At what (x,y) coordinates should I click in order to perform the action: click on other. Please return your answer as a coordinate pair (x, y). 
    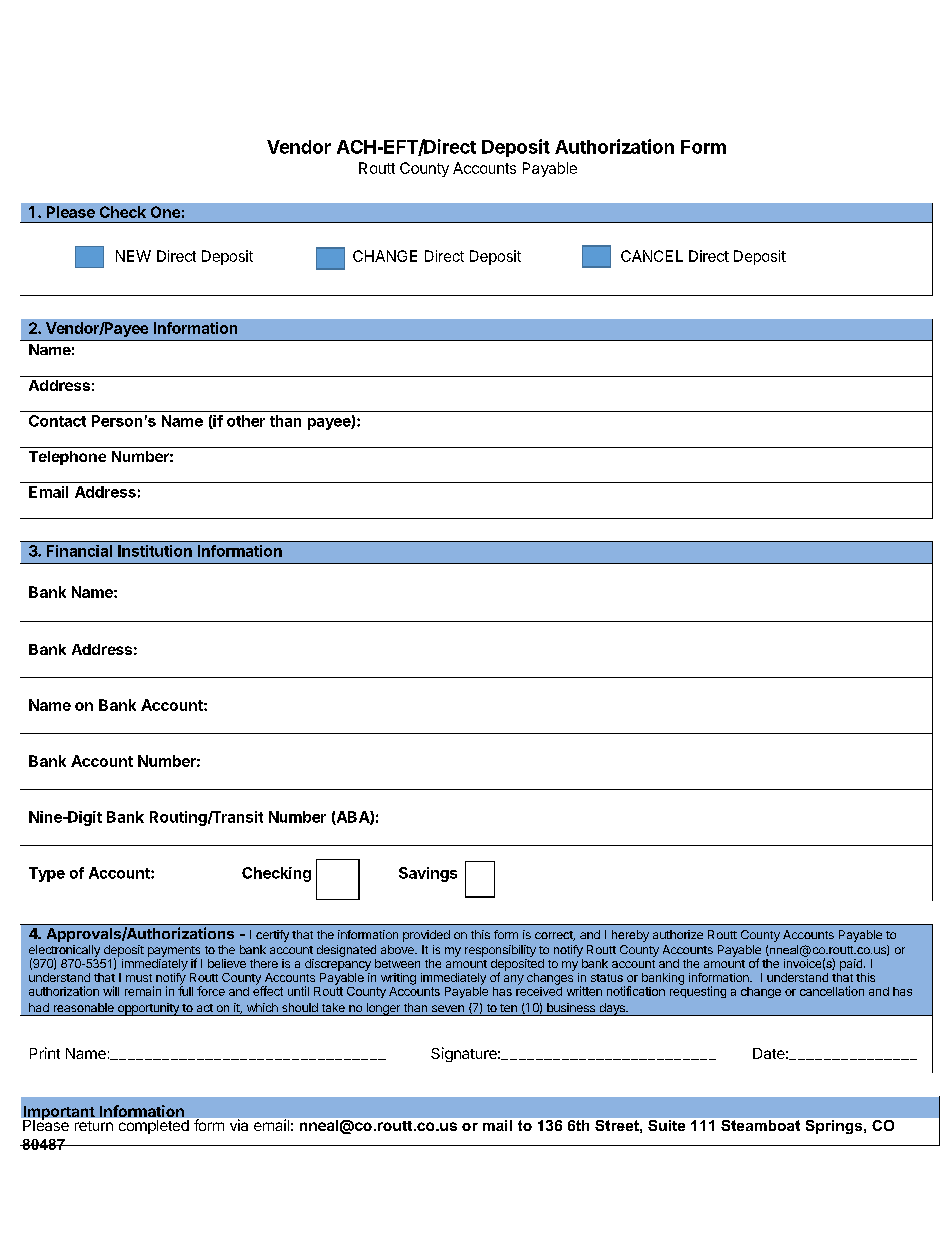
    Looking at the image, I should click on (246, 421).
